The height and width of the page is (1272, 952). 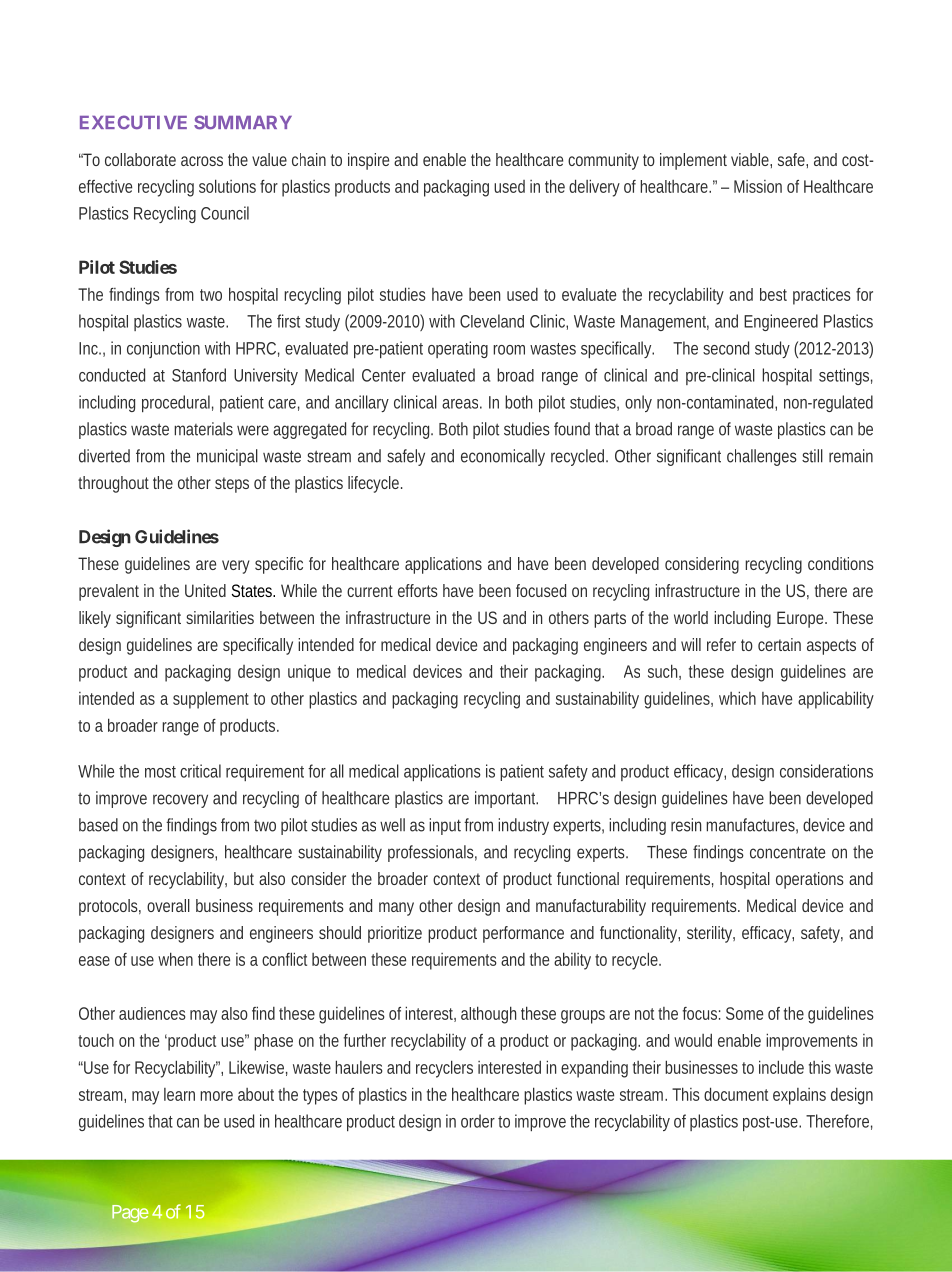 I want to click on inspire, so click(x=368, y=161).
